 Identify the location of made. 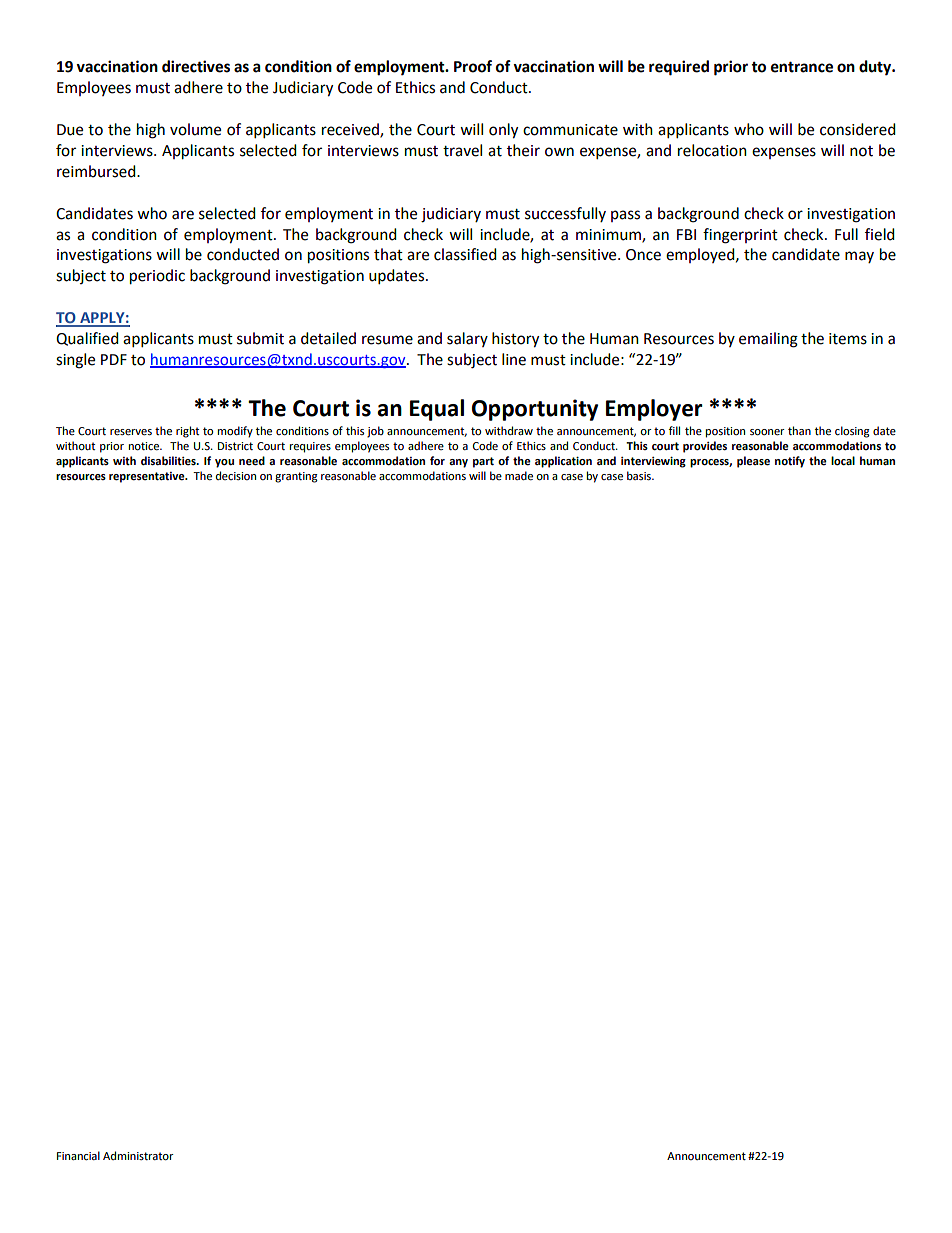
(519, 476).
